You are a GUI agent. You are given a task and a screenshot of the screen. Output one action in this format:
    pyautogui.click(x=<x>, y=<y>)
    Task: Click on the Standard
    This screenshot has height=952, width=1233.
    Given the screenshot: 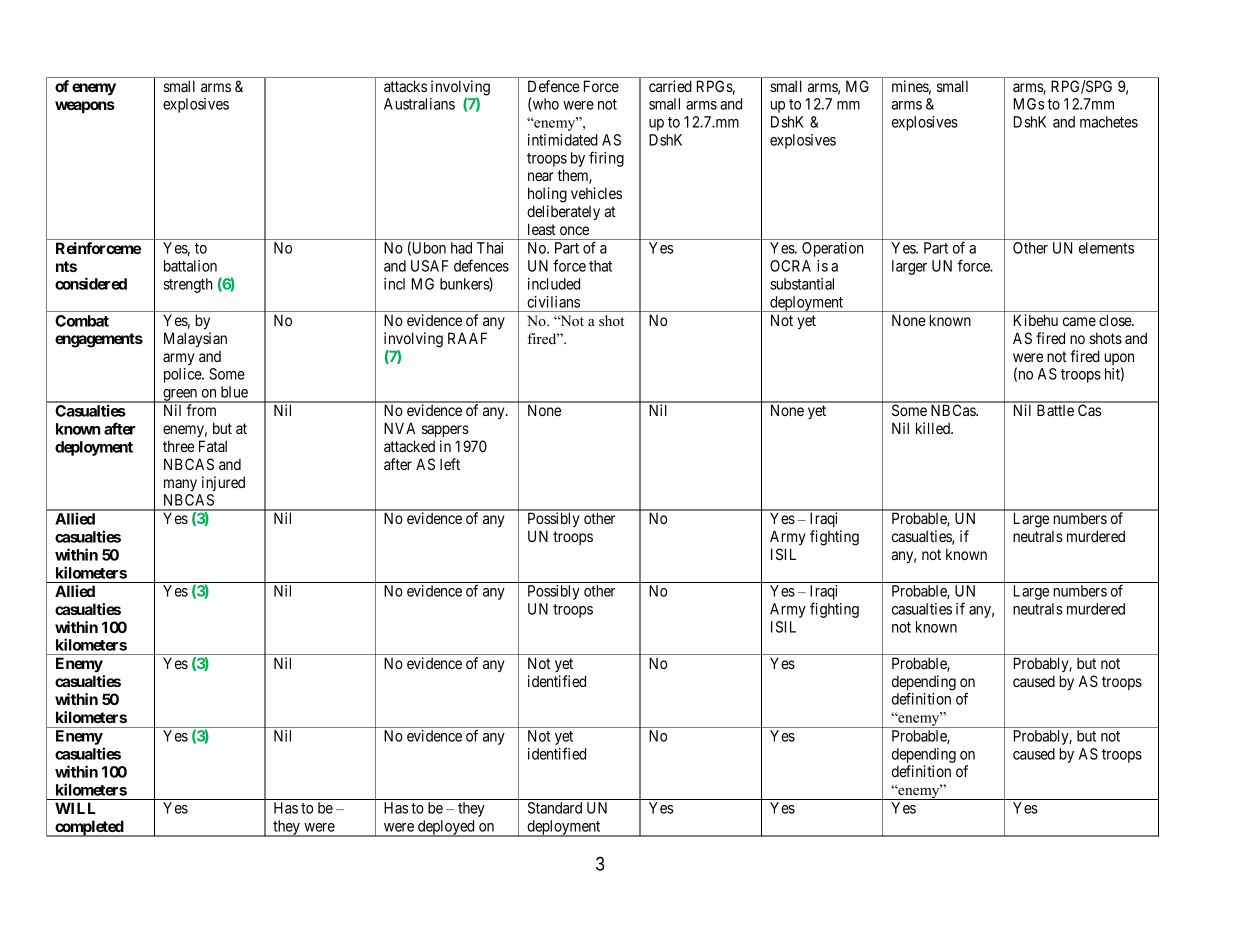 What is the action you would take?
    pyautogui.click(x=555, y=808)
